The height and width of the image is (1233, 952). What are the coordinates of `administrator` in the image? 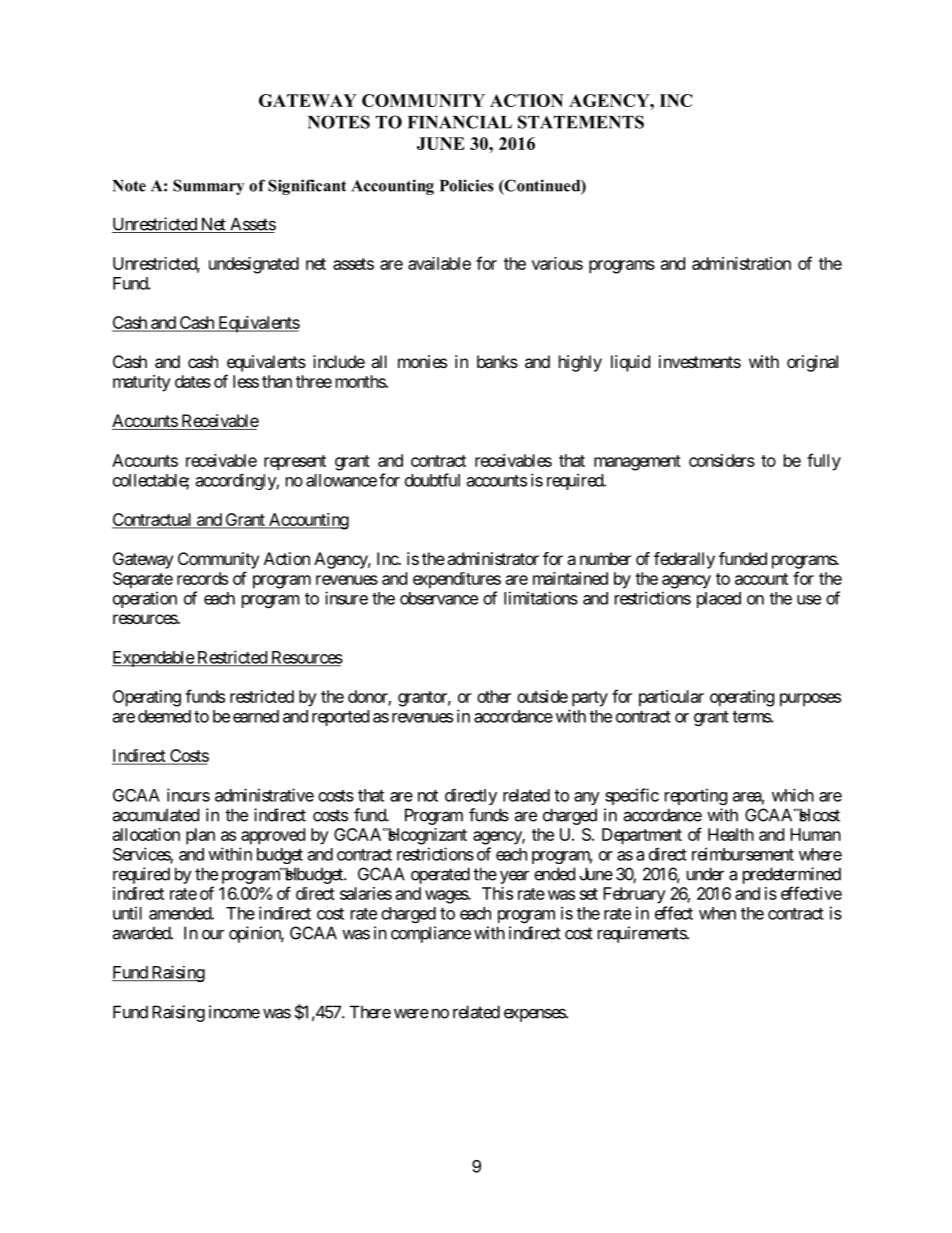 It's located at (493, 558).
